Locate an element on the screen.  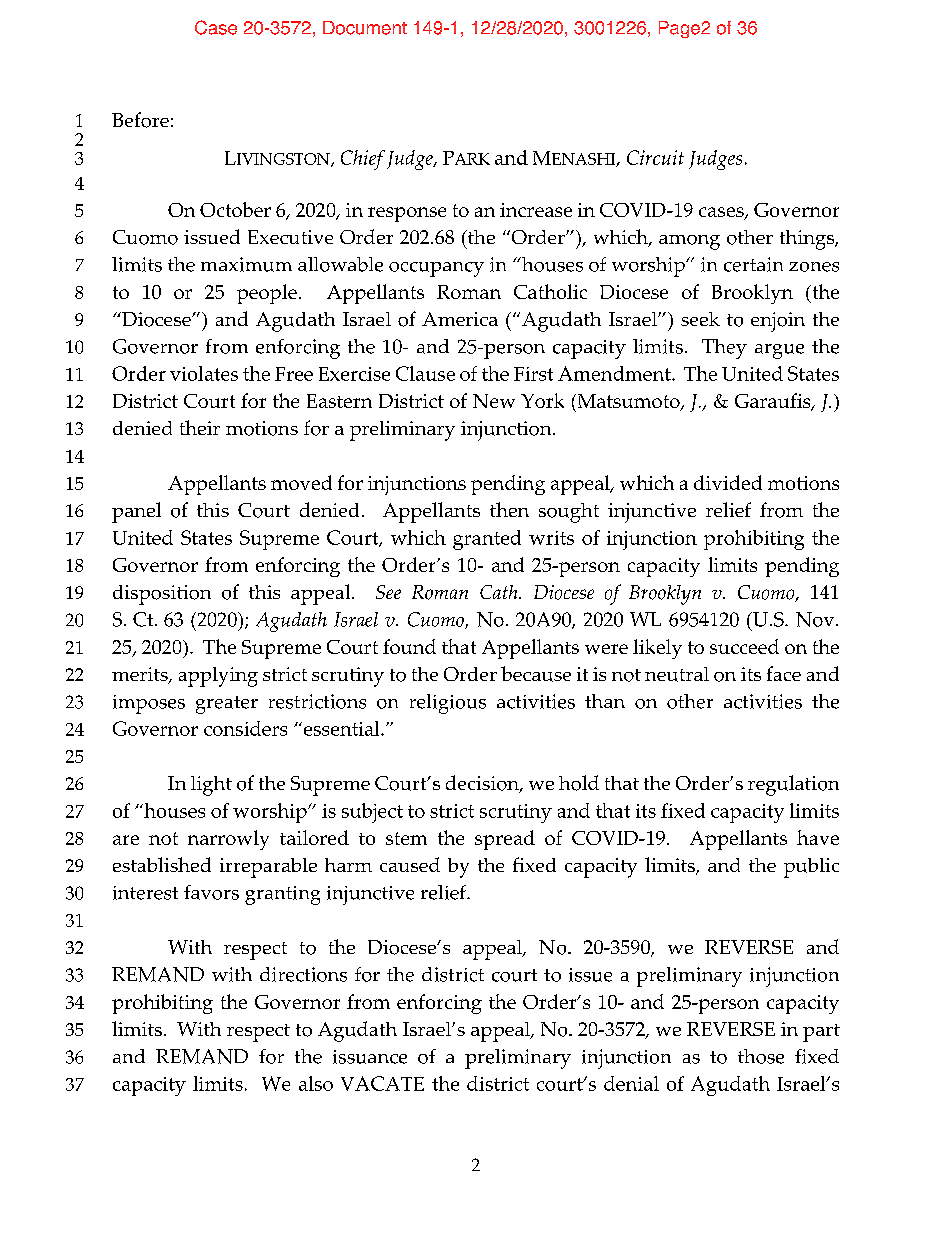
granted is located at coordinates (487, 540).
